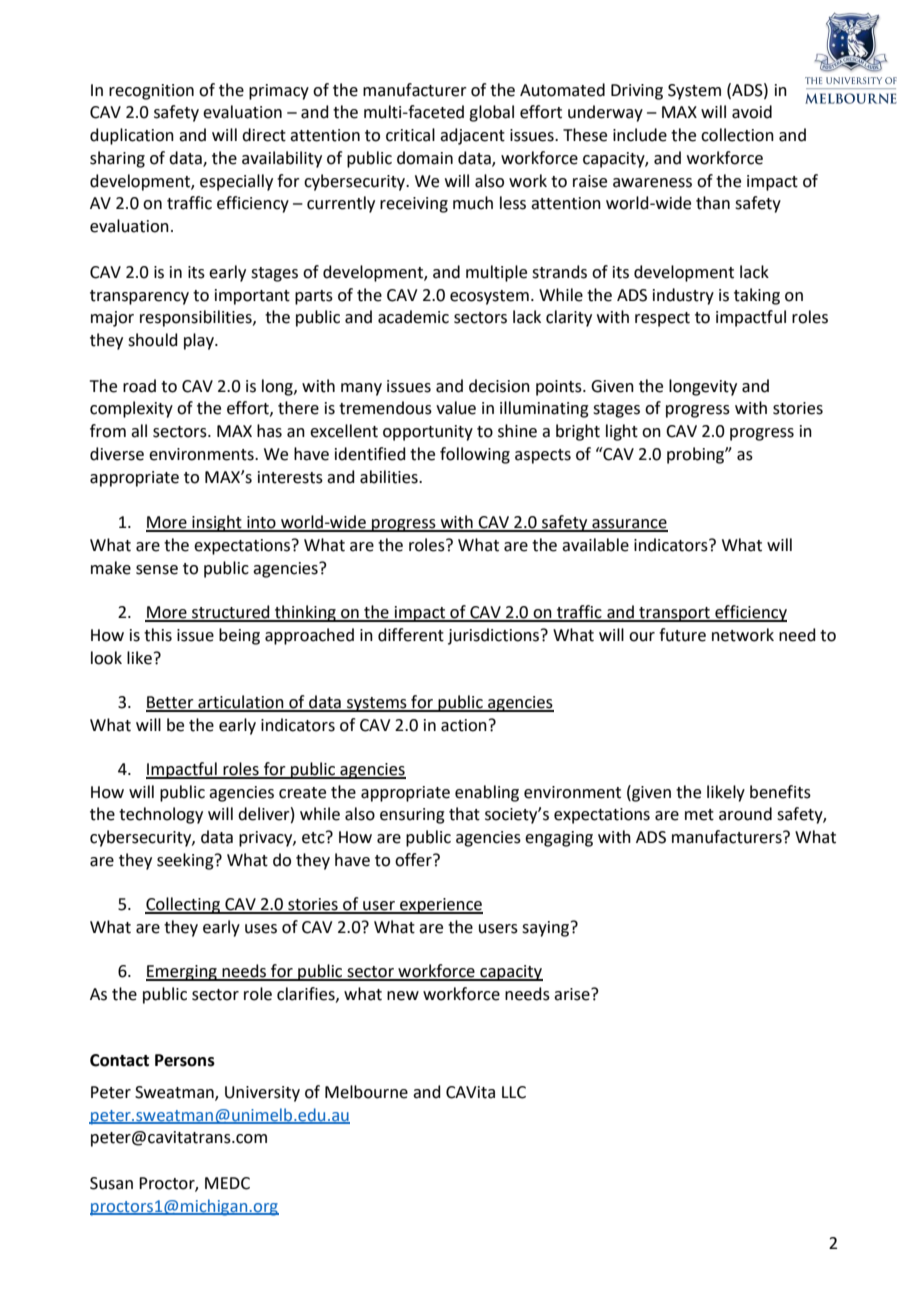 This screenshot has height=1309, width=924. Describe the element at coordinates (573, 994) in the screenshot. I see `arise` at that location.
